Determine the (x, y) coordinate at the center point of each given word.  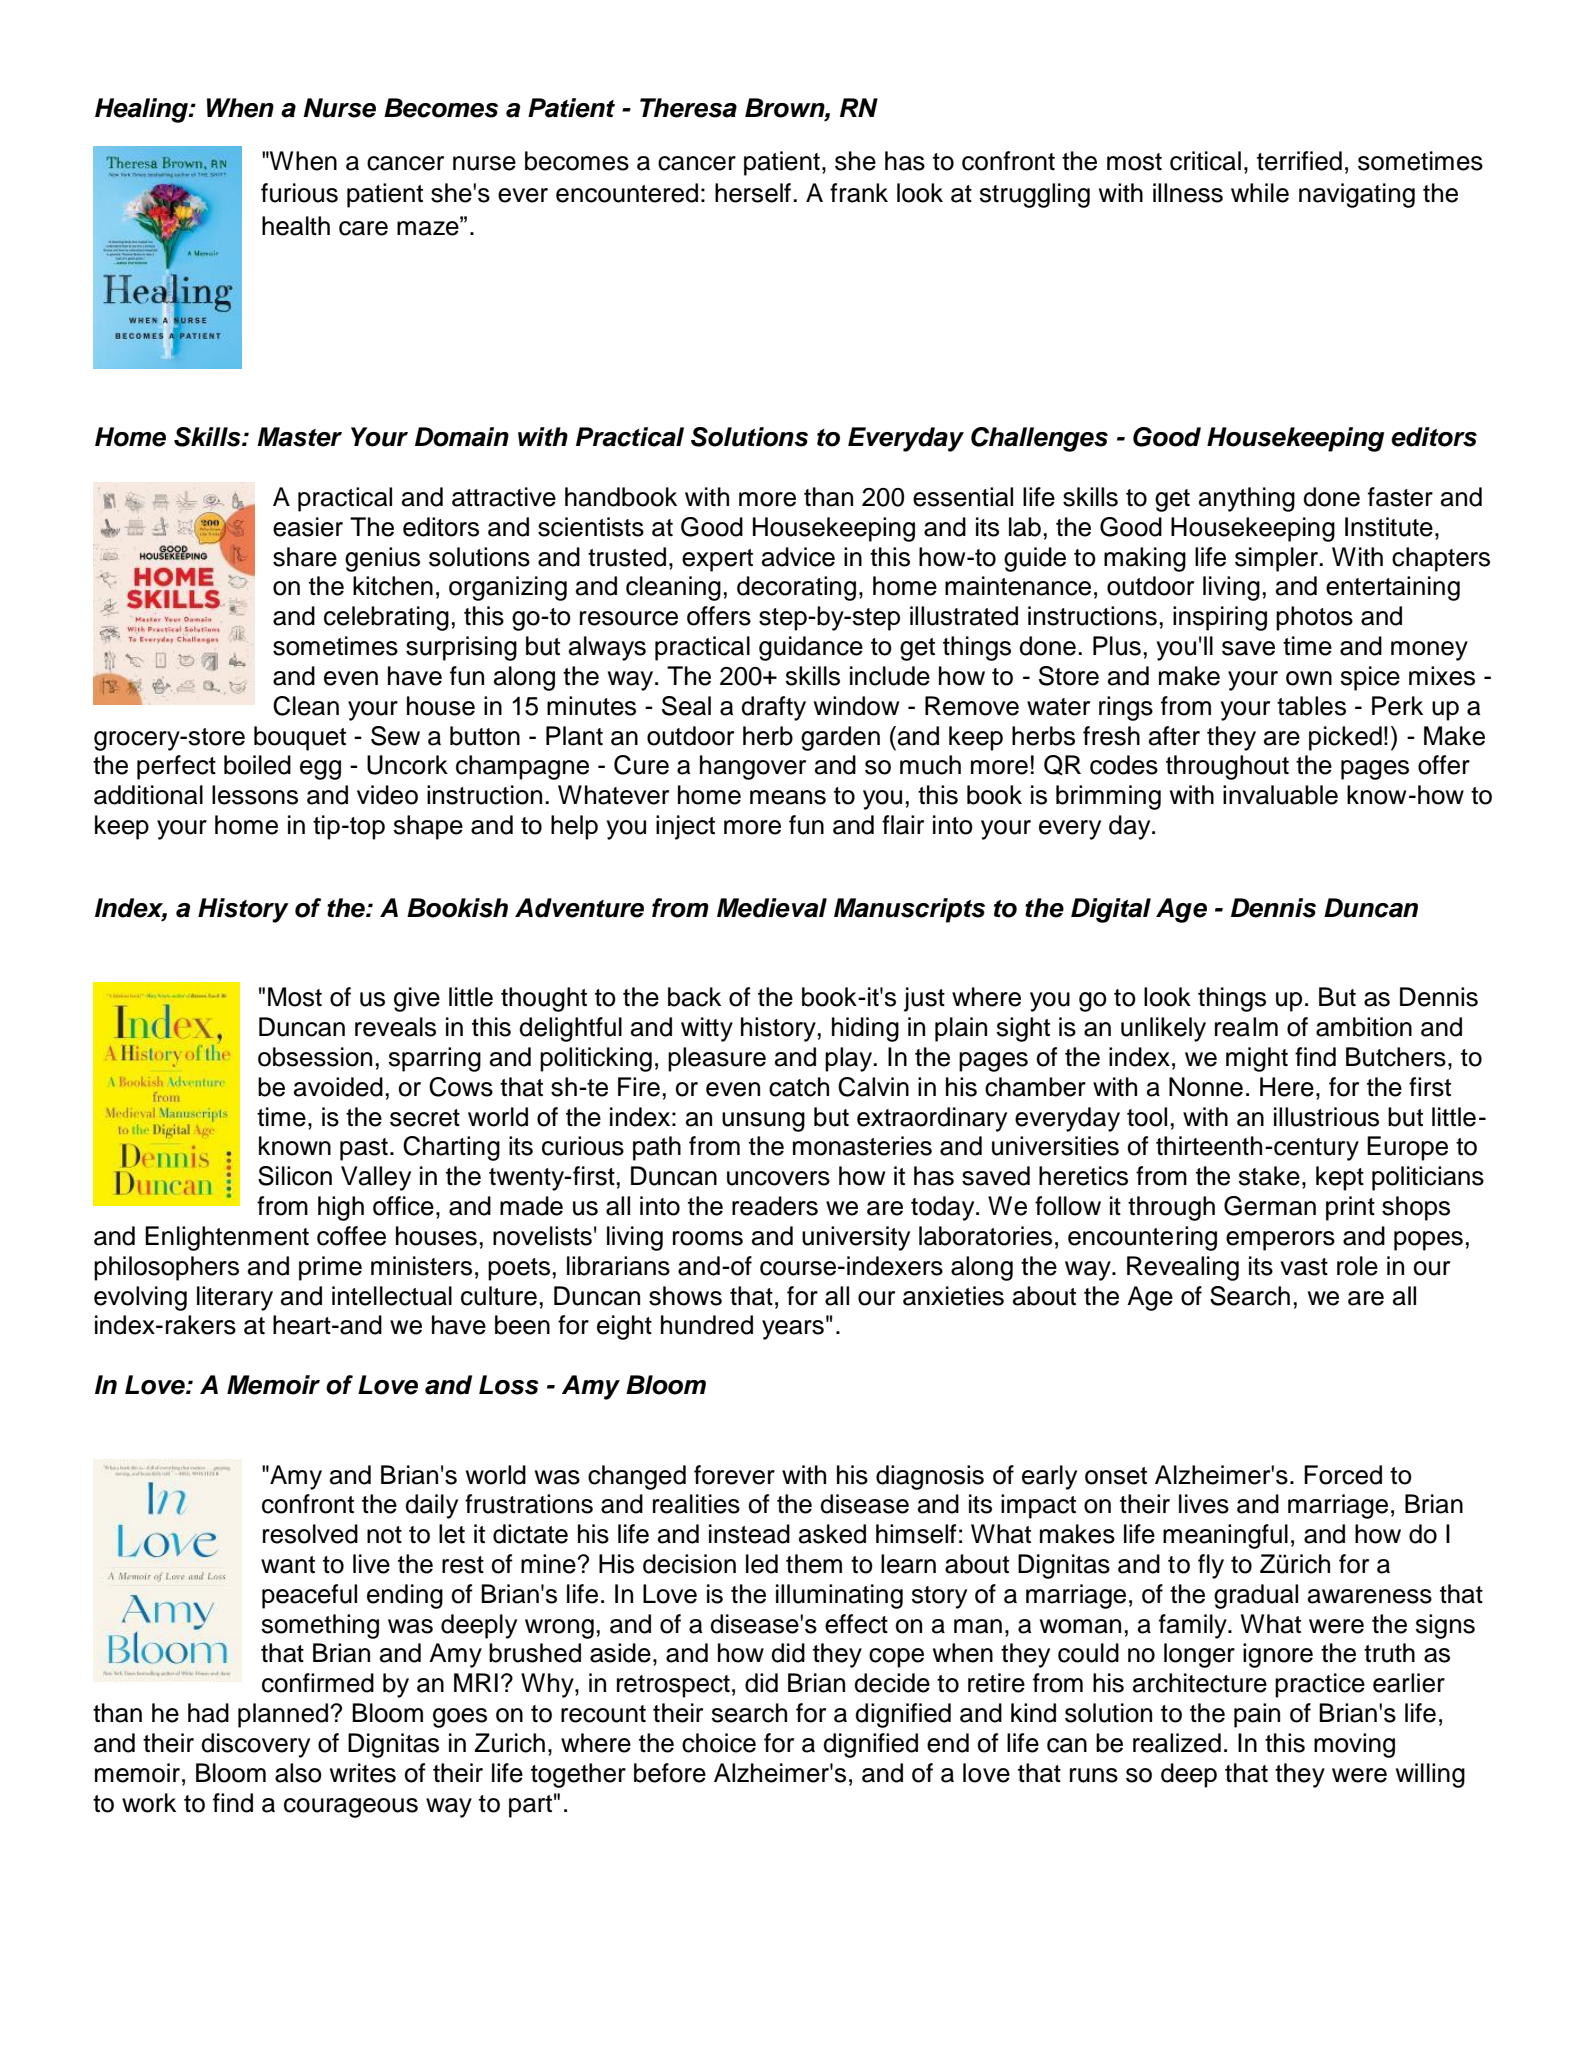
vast (1304, 1267)
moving (1354, 1745)
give (417, 999)
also (298, 1773)
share (305, 557)
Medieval (772, 908)
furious (299, 193)
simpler (1277, 559)
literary (235, 1298)
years (793, 1330)
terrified (1299, 161)
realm (1246, 1027)
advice (798, 557)
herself (754, 193)
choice (719, 1743)
